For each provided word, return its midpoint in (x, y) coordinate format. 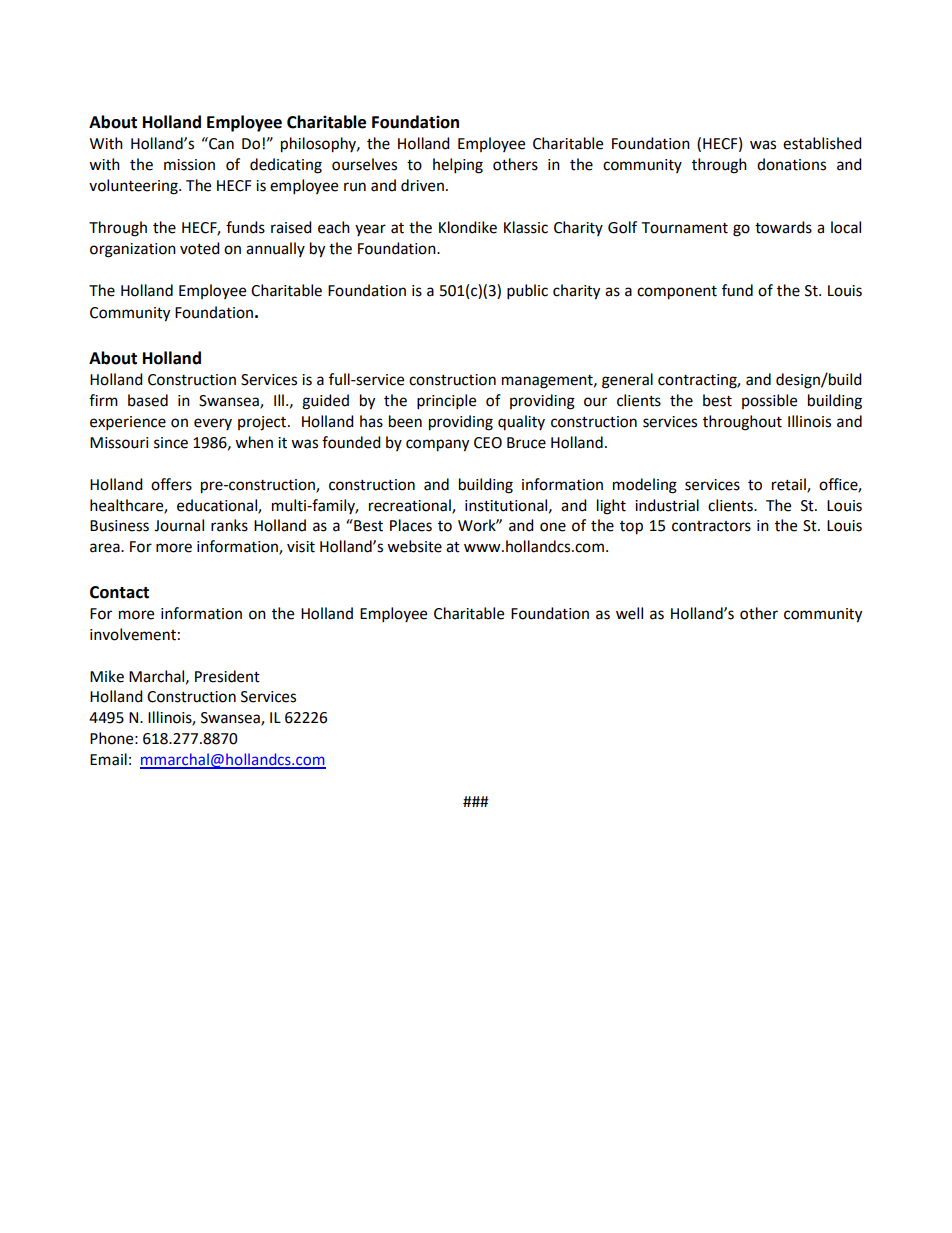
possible (769, 401)
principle (446, 402)
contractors (711, 526)
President (227, 676)
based (148, 400)
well (629, 613)
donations (791, 164)
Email (108, 759)
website (414, 546)
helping (458, 166)
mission (189, 165)
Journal (179, 525)
